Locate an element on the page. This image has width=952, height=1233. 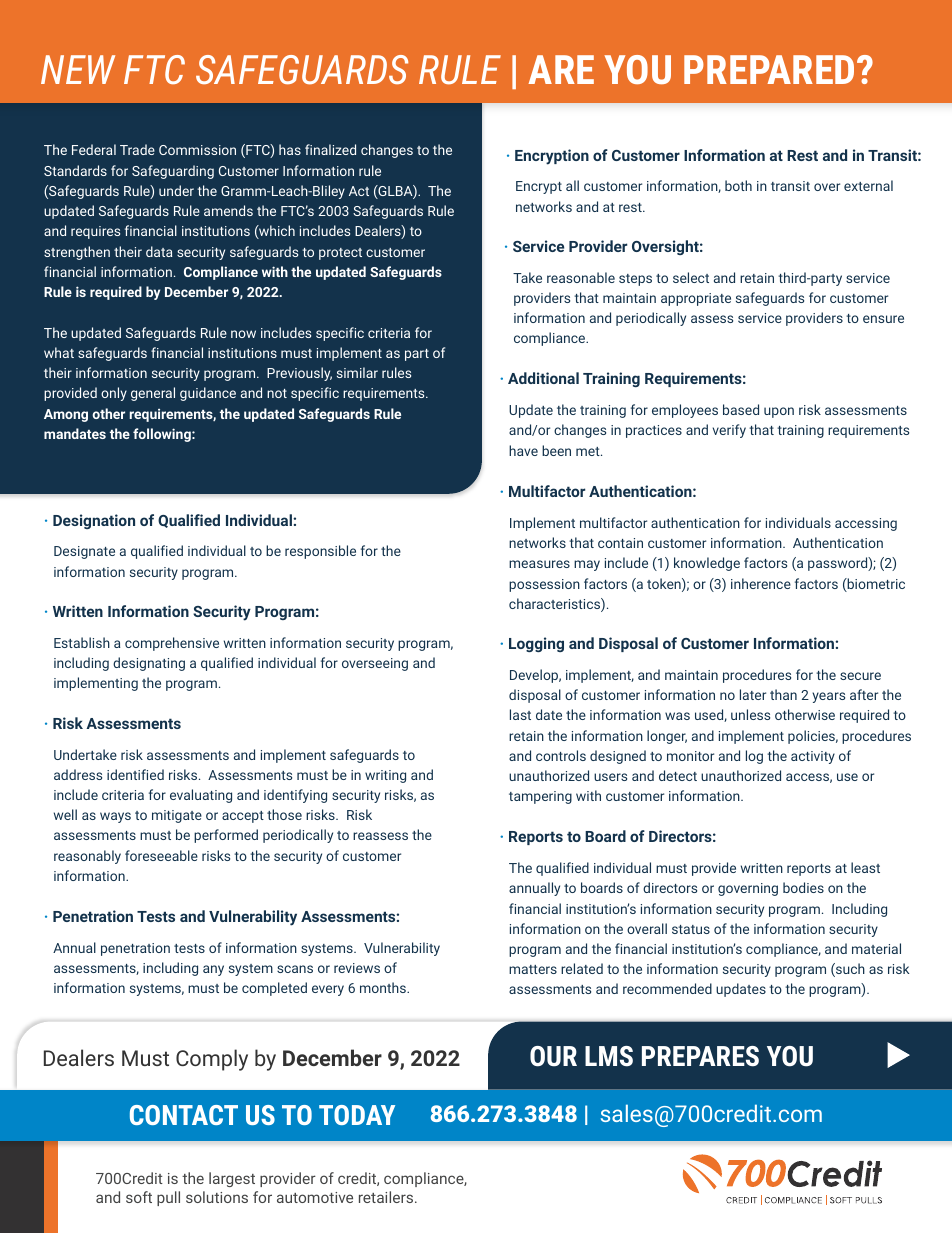
finalized is located at coordinates (330, 149).
